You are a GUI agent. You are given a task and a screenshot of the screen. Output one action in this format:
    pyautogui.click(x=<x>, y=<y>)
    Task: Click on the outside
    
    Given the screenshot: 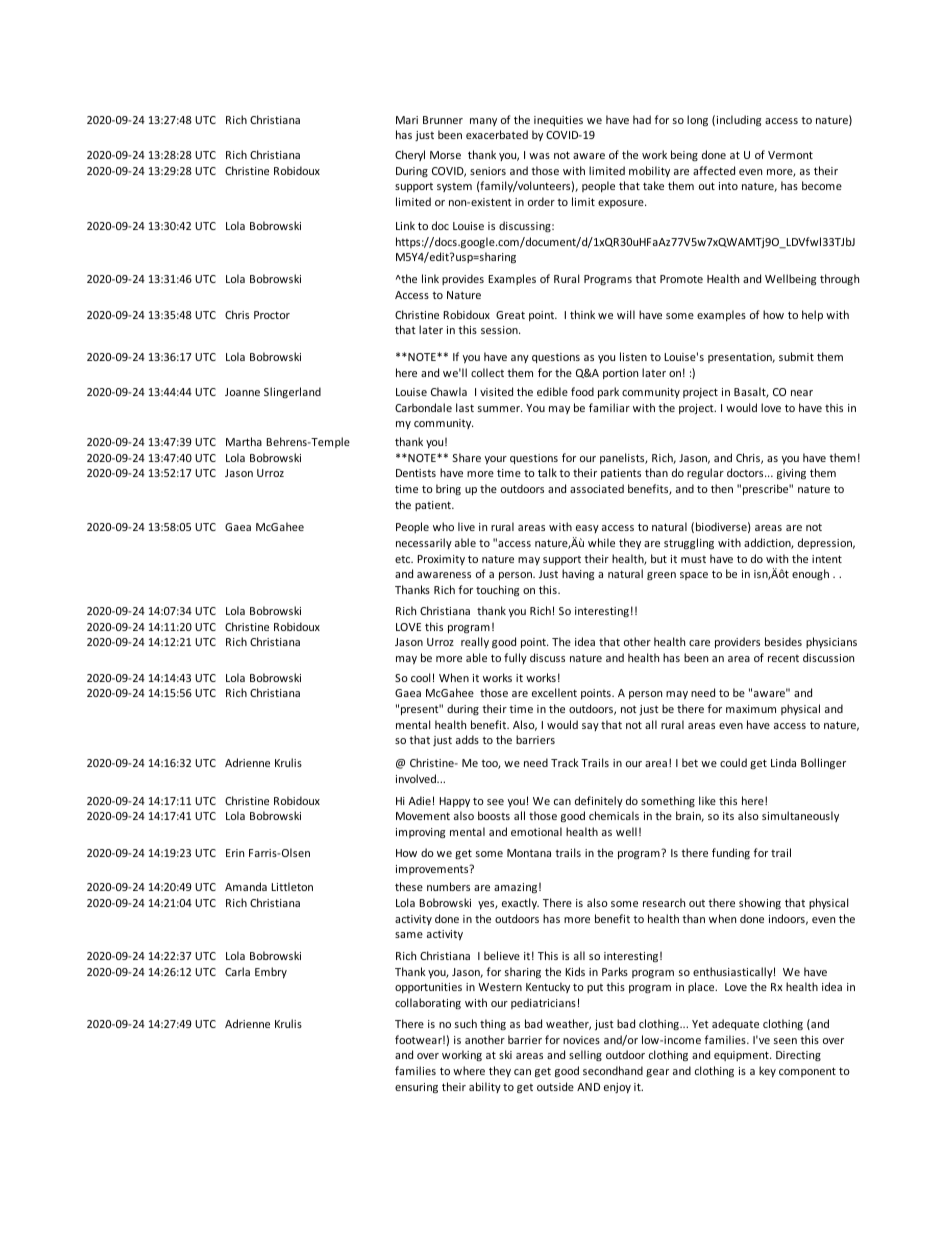 What is the action you would take?
    pyautogui.click(x=555, y=1086)
